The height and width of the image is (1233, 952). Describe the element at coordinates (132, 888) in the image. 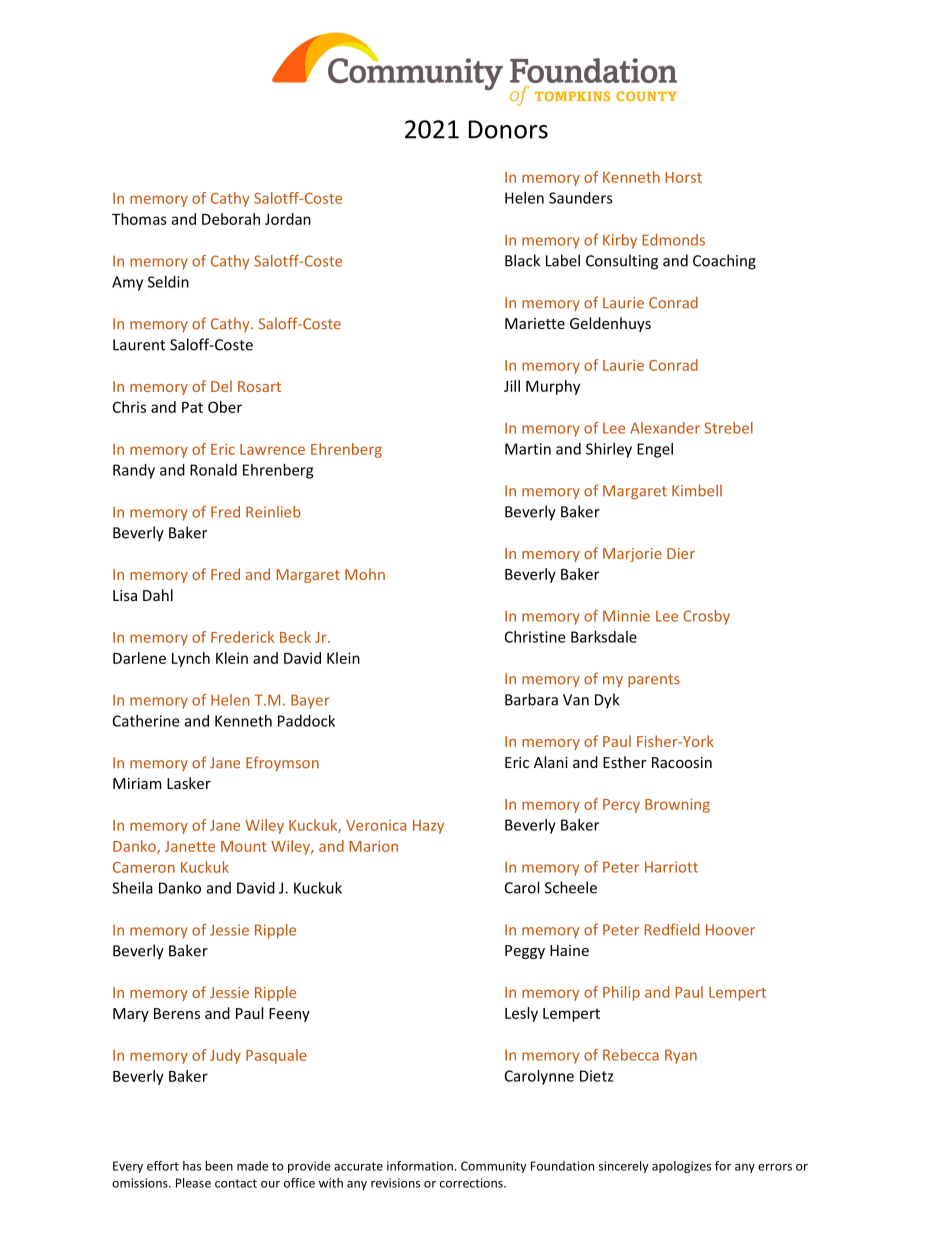

I see `Sheila` at that location.
